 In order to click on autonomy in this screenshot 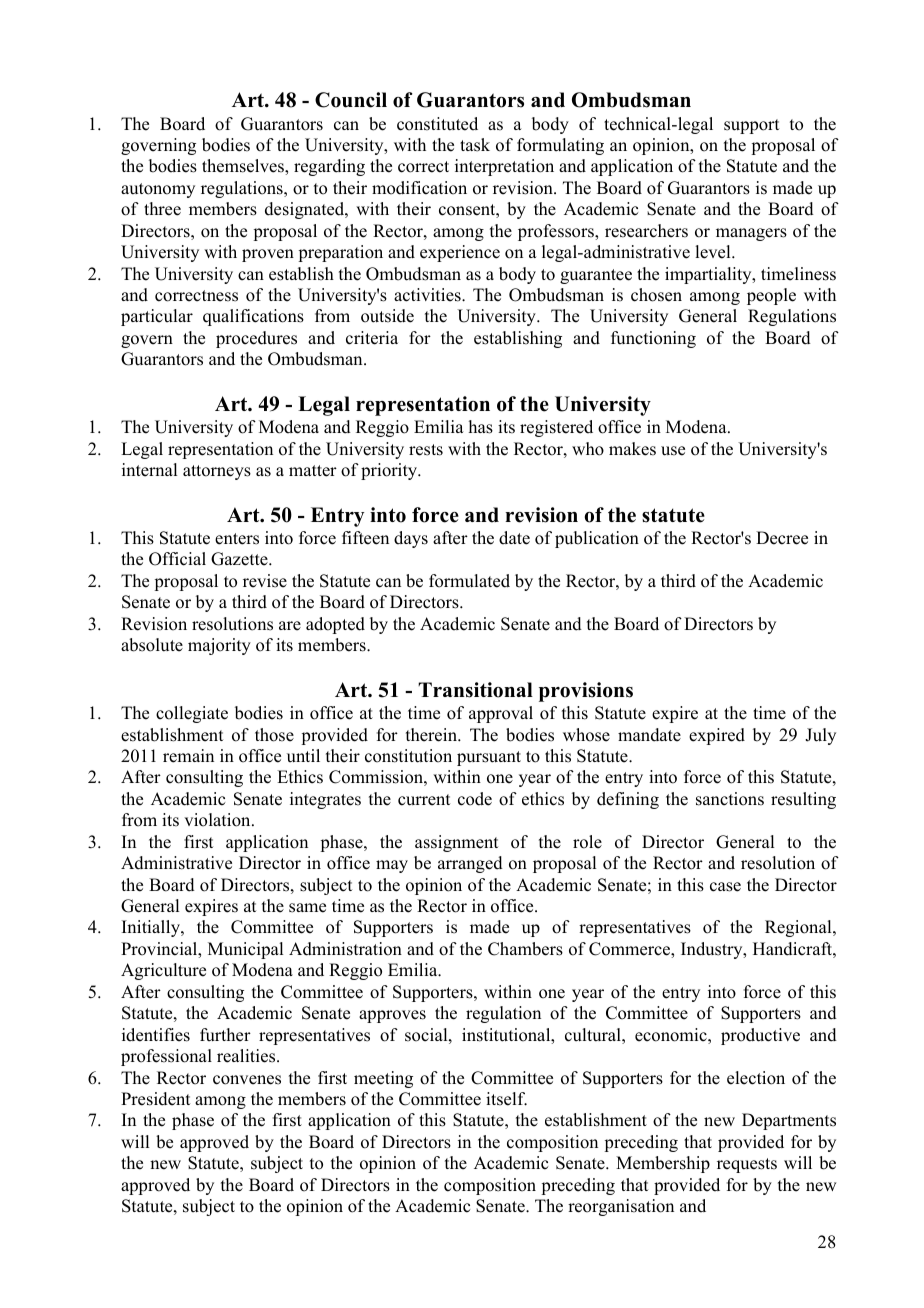, I will do `click(158, 190)`.
